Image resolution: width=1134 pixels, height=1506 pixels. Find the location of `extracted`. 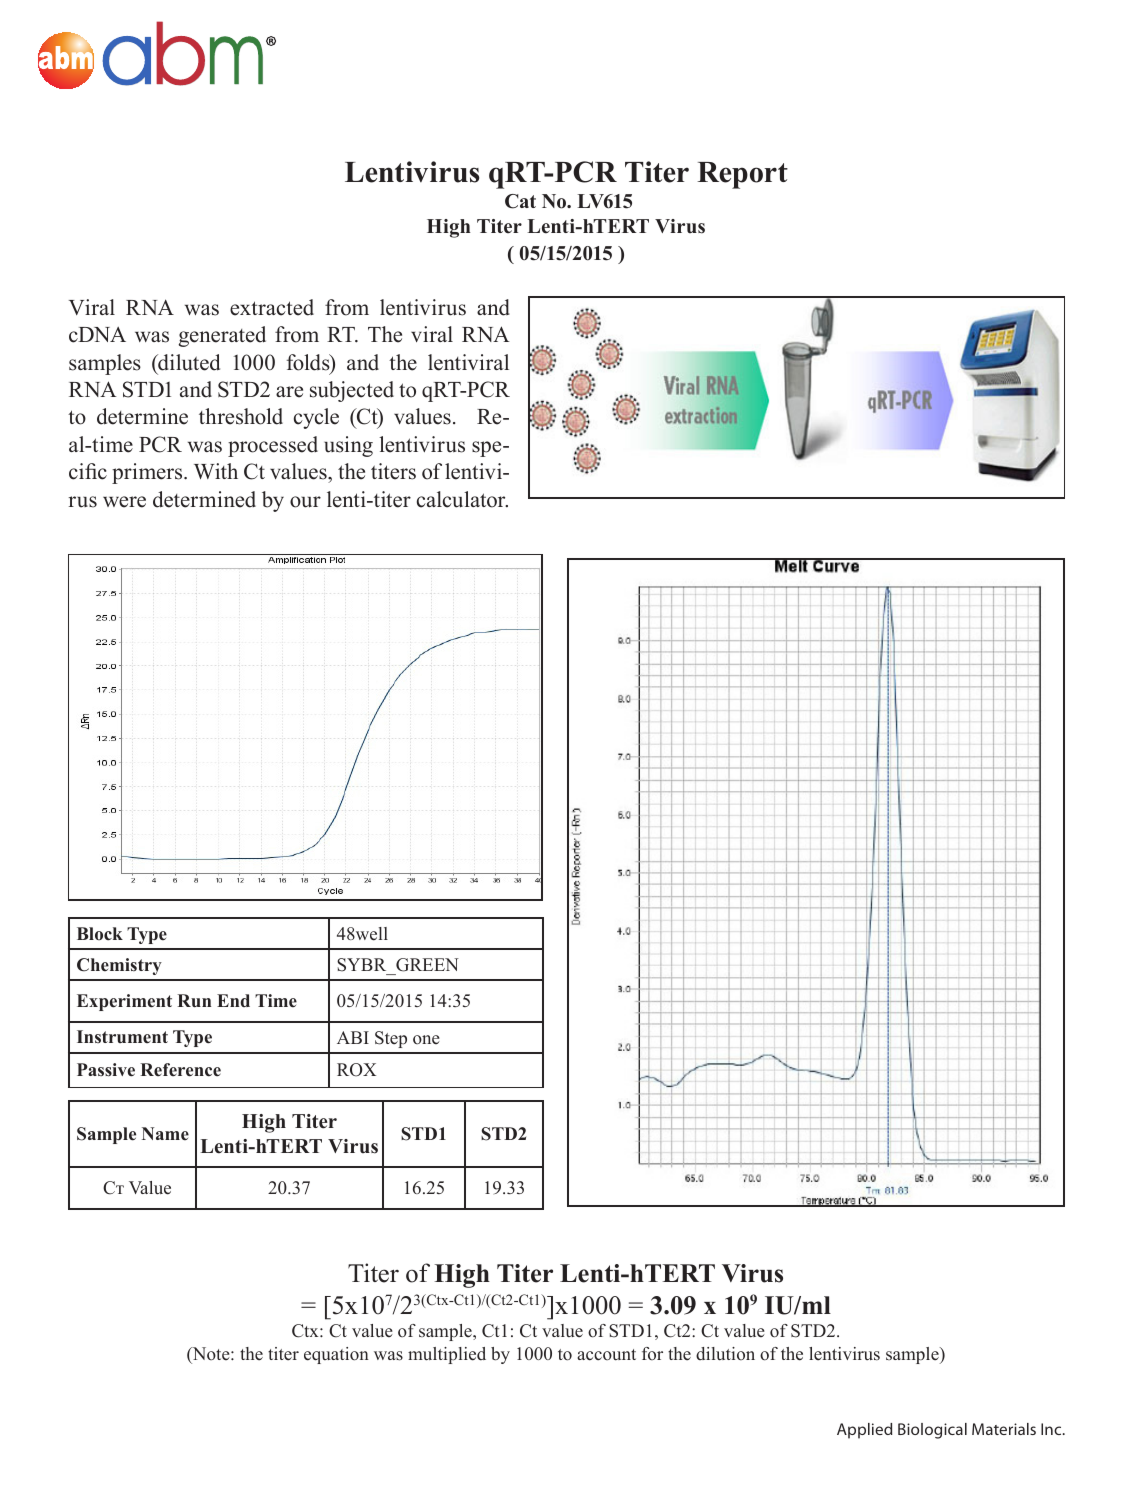

extracted is located at coordinates (272, 307).
